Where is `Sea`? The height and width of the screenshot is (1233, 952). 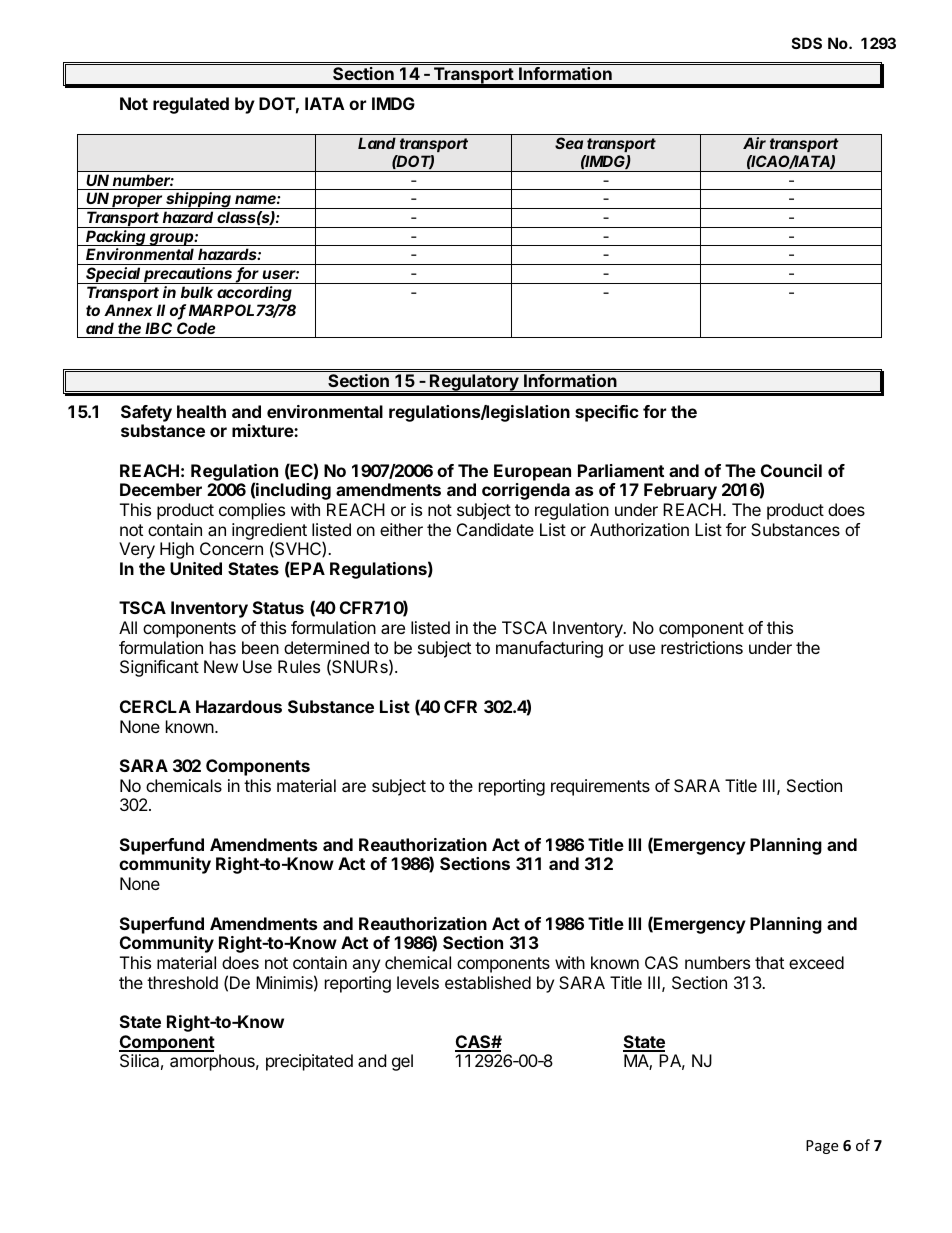 Sea is located at coordinates (569, 143).
